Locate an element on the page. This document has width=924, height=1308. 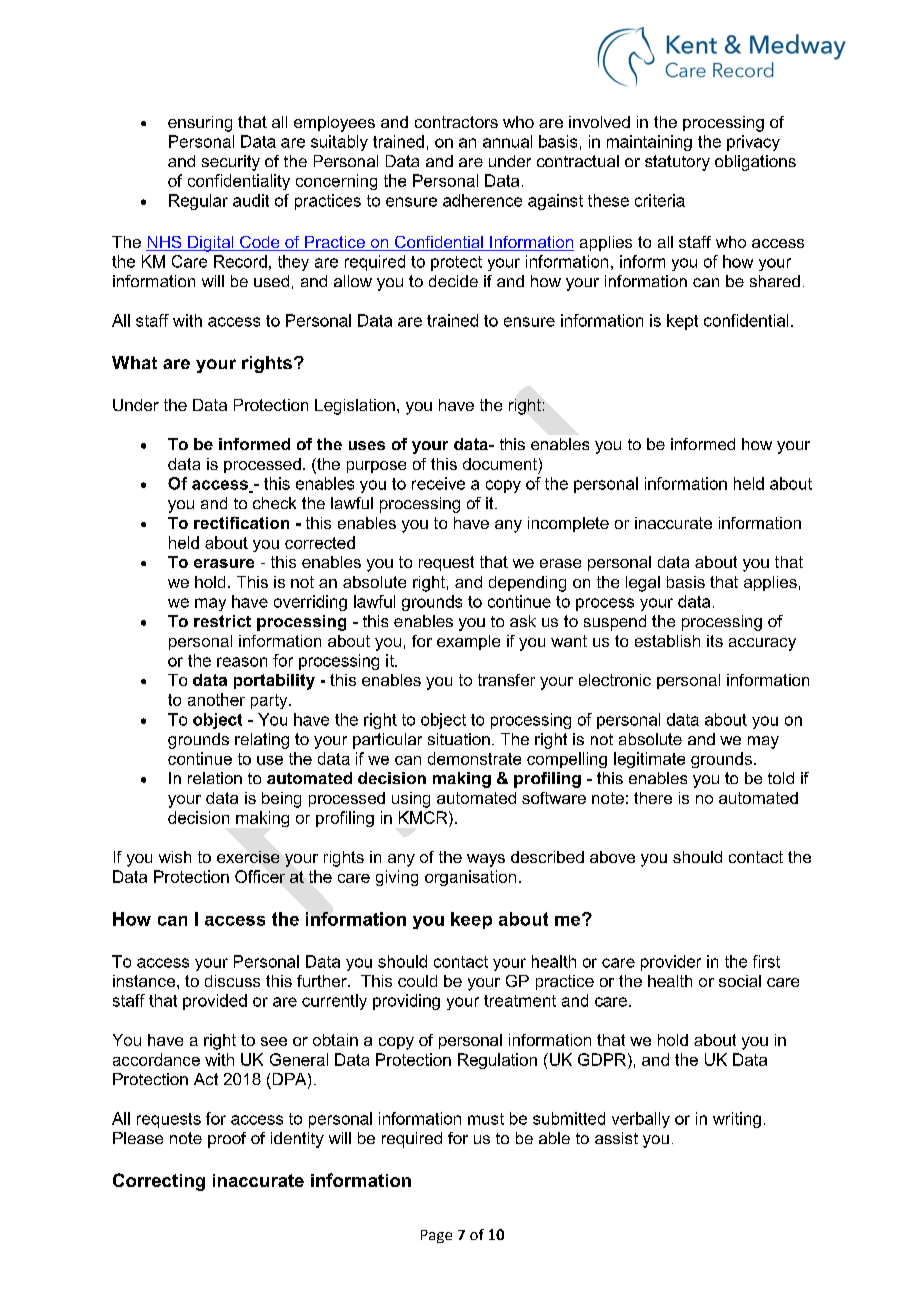
statutory is located at coordinates (677, 163).
